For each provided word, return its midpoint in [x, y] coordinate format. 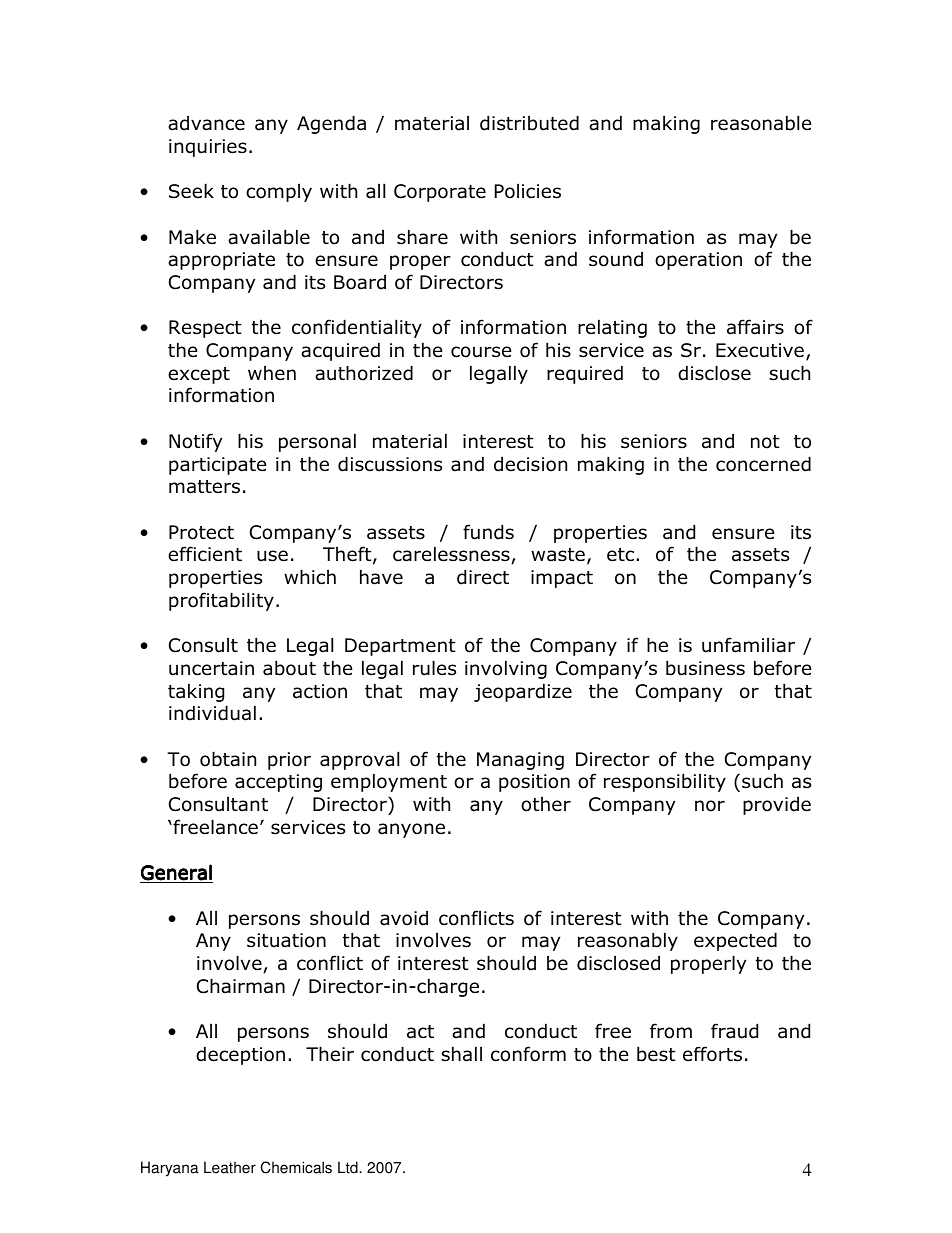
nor [710, 806]
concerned [763, 464]
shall [461, 1054]
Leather [230, 1167]
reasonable [761, 123]
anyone [411, 830]
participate [217, 466]
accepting [278, 783]
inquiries [208, 148]
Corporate [440, 193]
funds [488, 532]
